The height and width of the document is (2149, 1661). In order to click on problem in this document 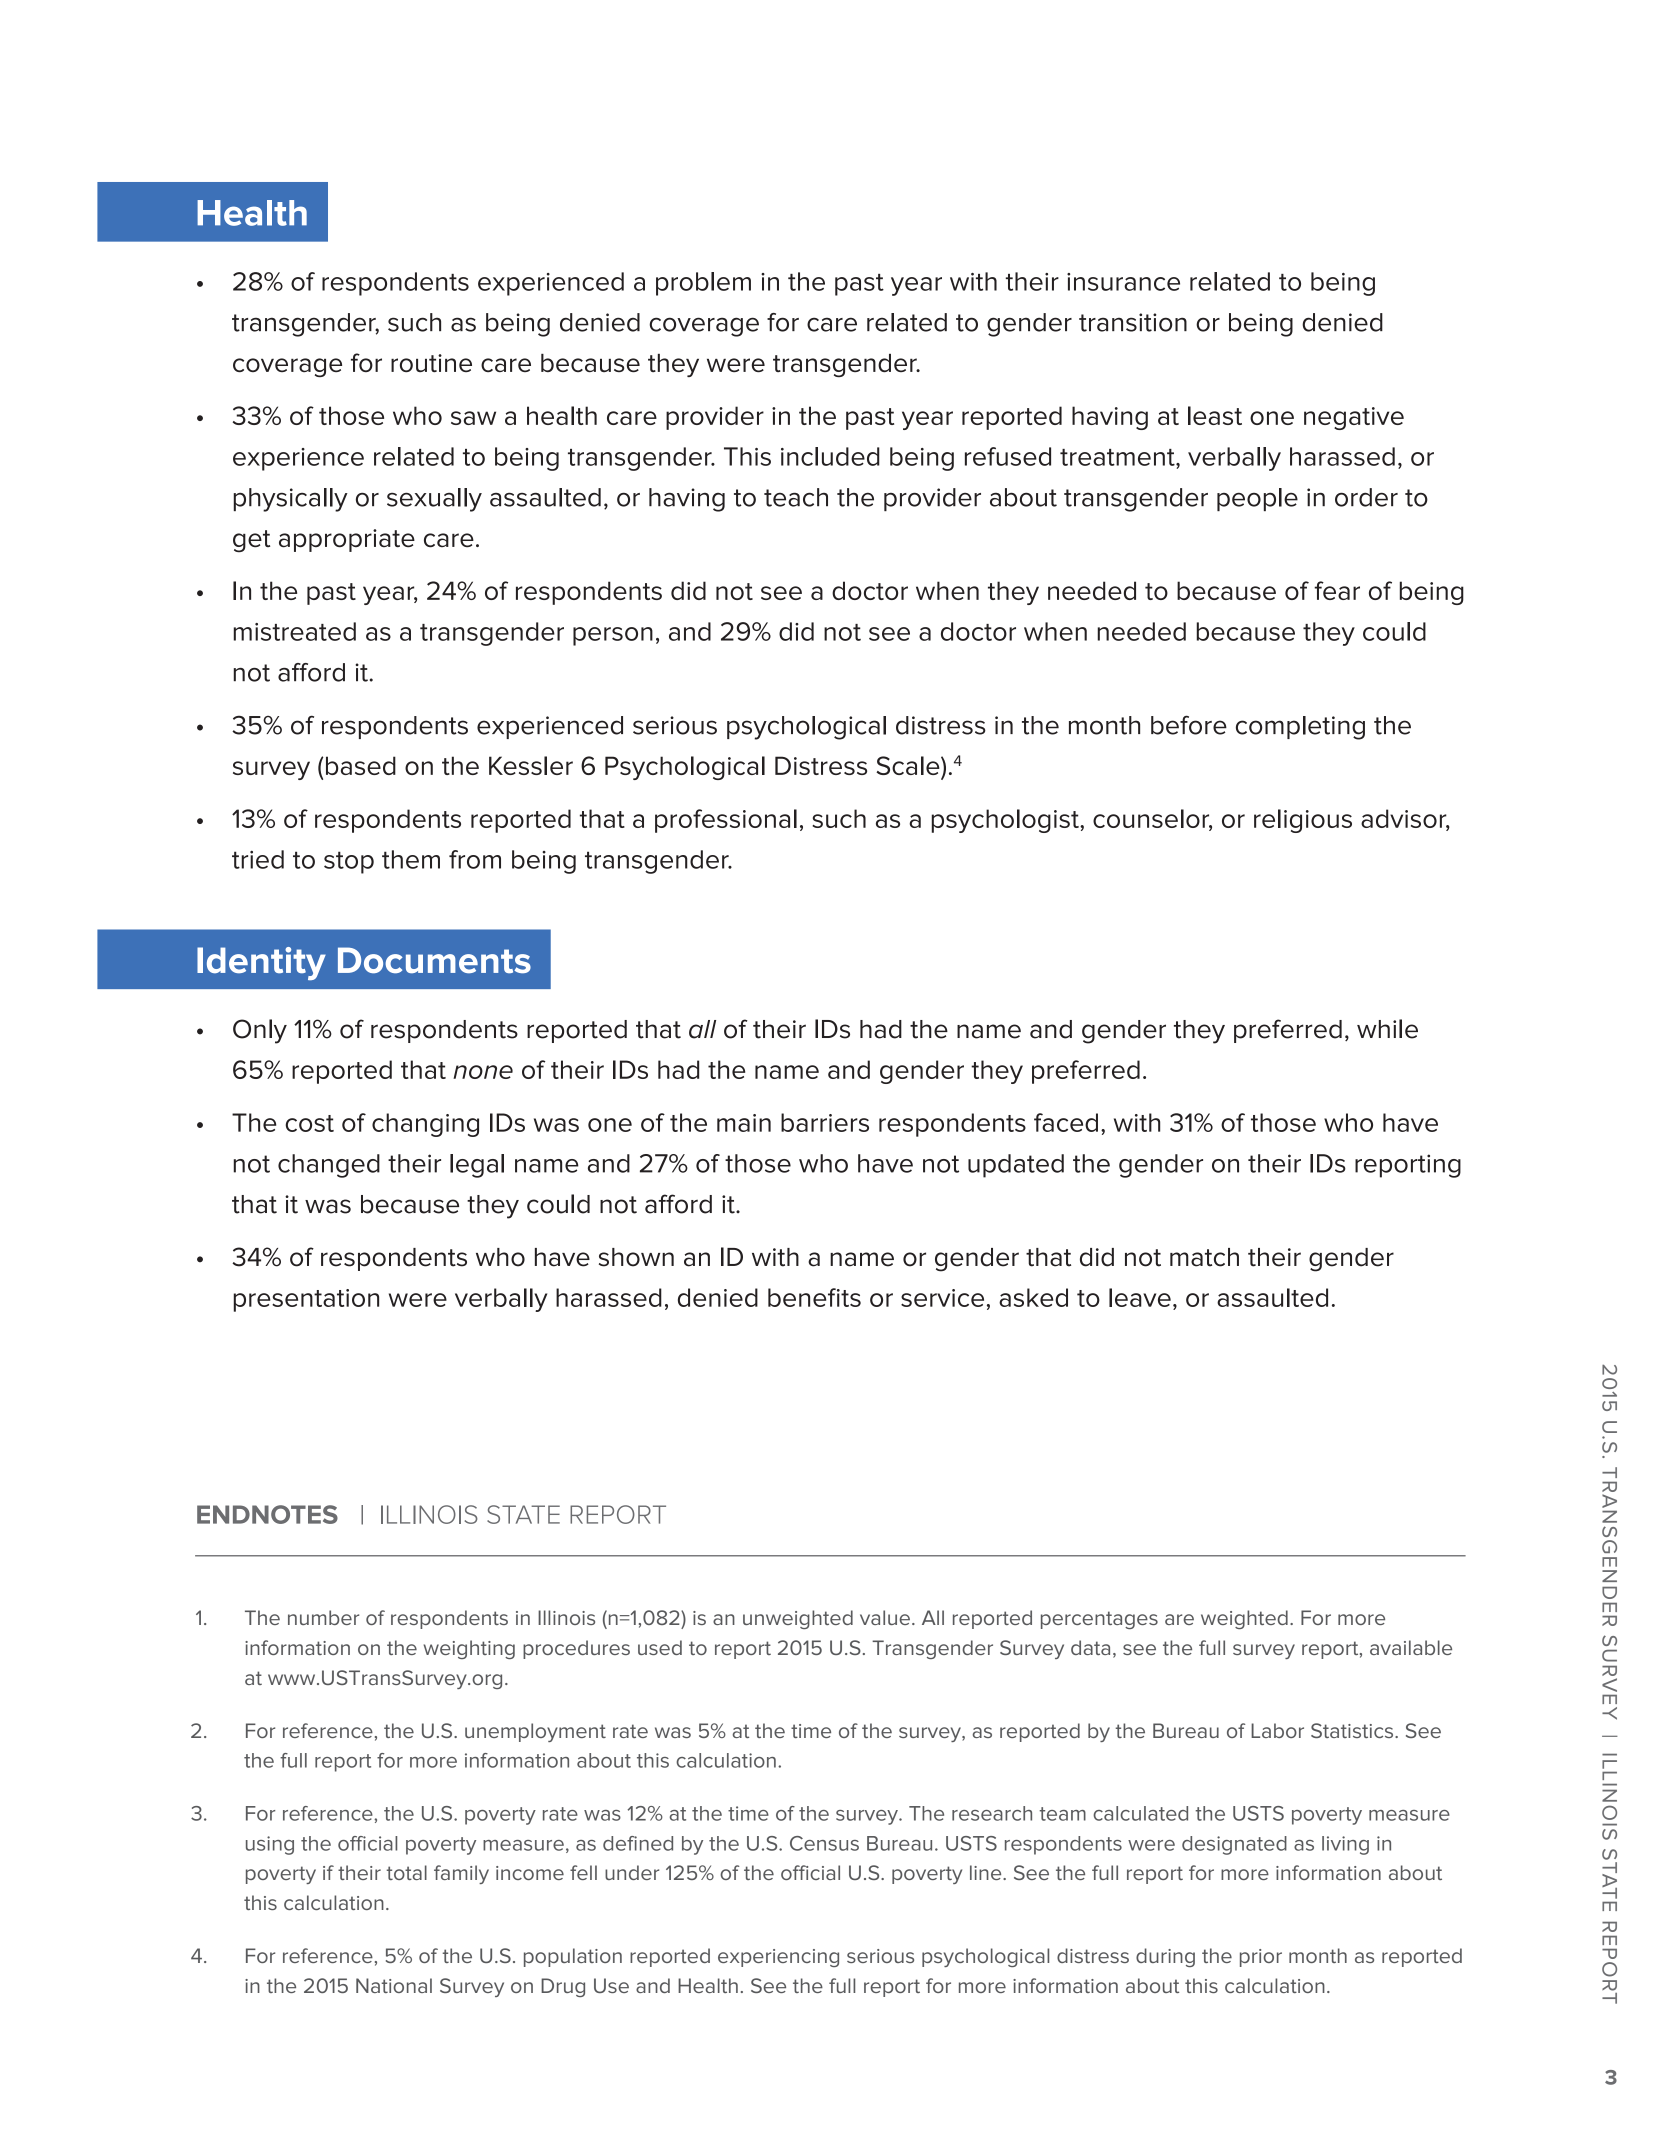, I will do `click(703, 284)`.
